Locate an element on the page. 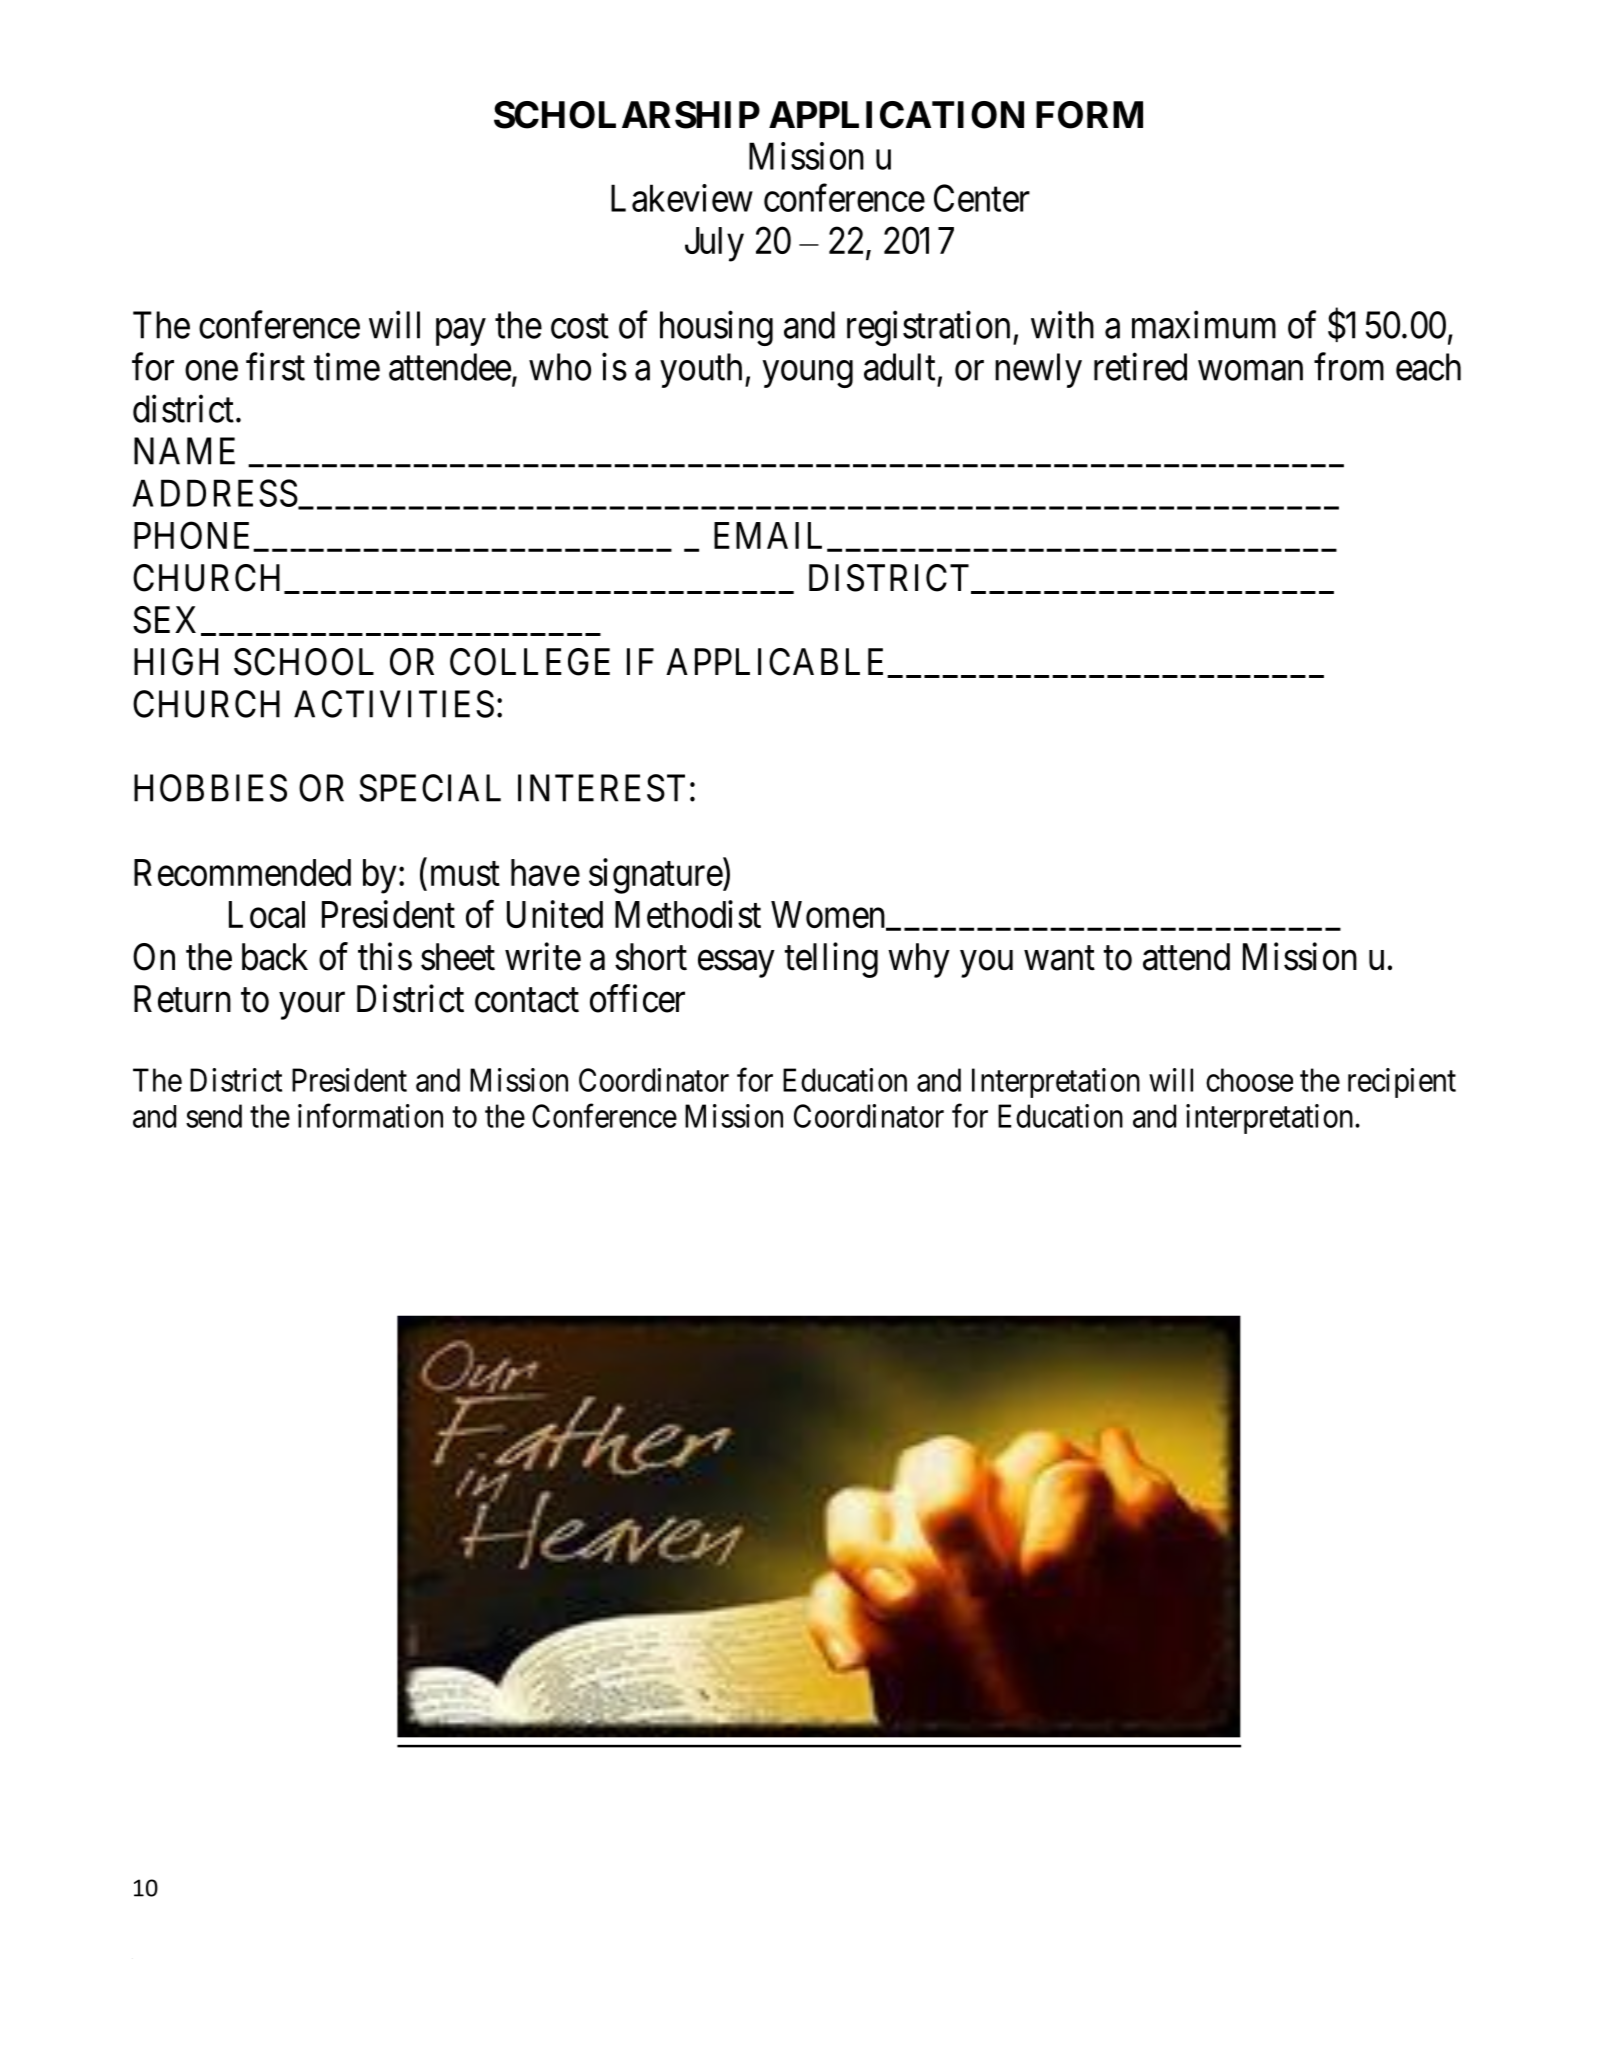 The height and width of the image is (2072, 1601). choose is located at coordinates (1249, 1080).
